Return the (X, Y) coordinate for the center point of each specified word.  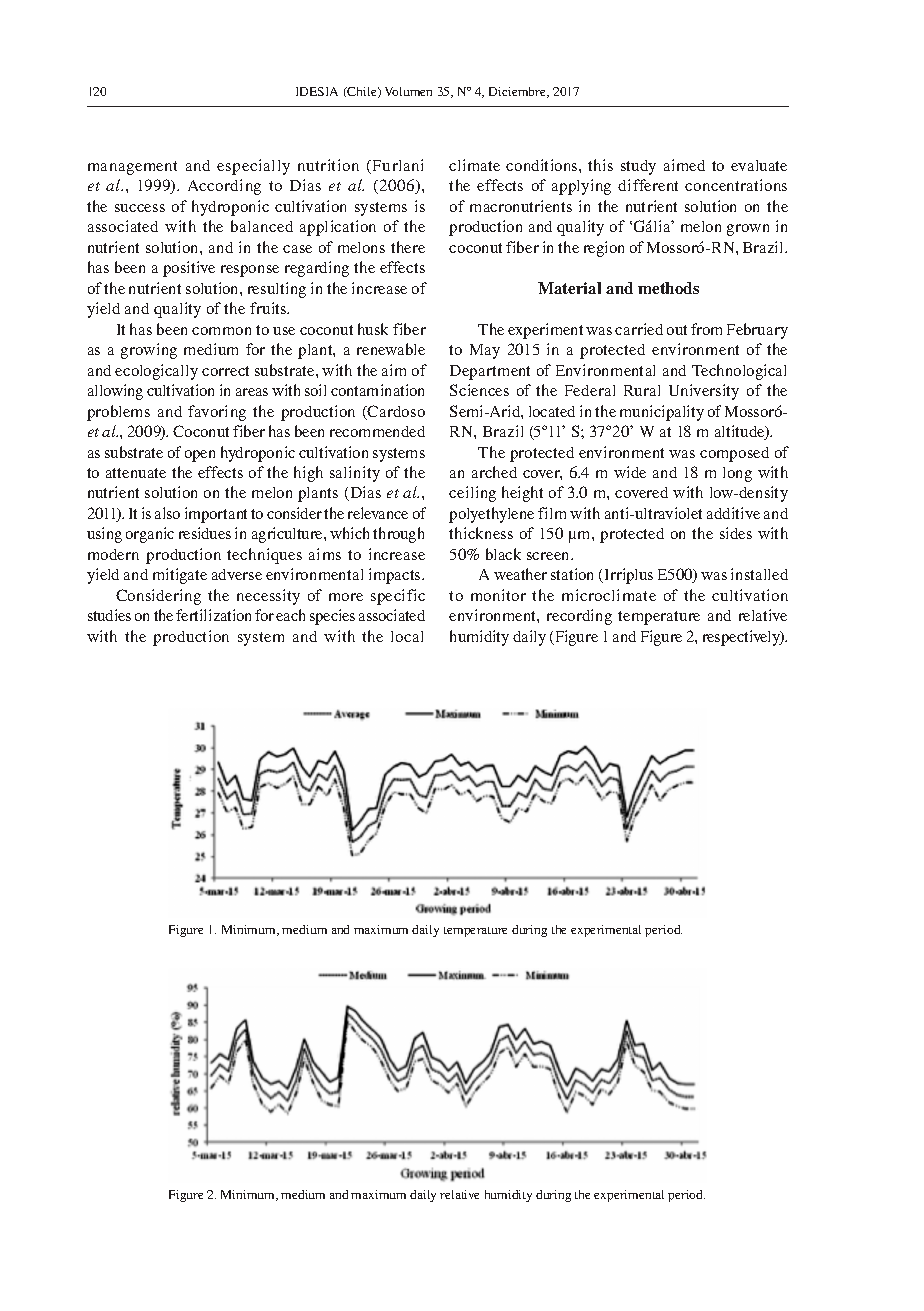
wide (630, 472)
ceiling (472, 494)
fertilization (213, 615)
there (408, 247)
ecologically (156, 372)
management (132, 168)
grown (748, 230)
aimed (684, 165)
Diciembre (519, 92)
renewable (391, 349)
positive (189, 269)
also (167, 513)
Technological (739, 372)
